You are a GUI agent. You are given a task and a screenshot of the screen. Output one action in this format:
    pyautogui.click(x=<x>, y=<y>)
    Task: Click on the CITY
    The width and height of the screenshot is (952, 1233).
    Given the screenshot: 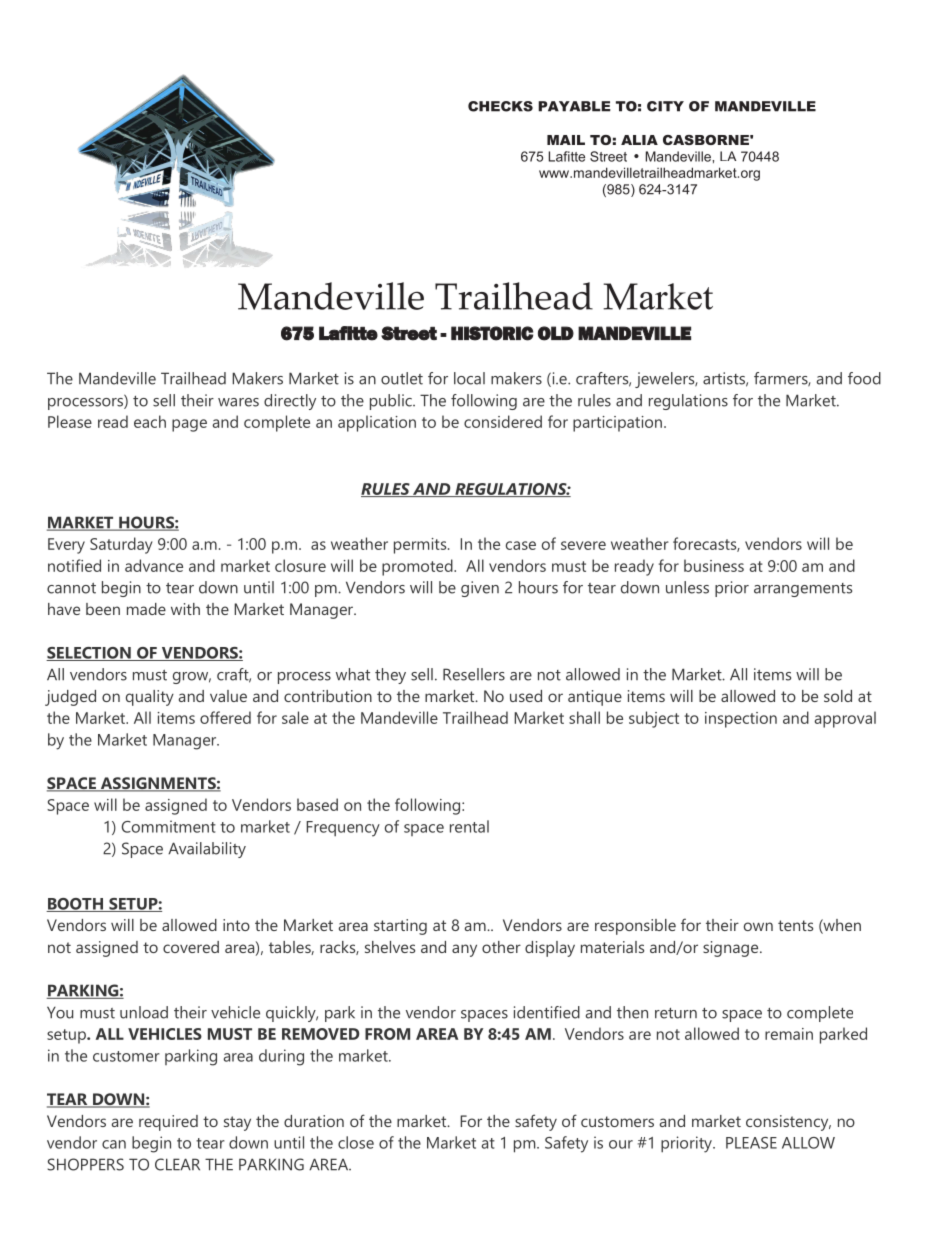 What is the action you would take?
    pyautogui.click(x=665, y=106)
